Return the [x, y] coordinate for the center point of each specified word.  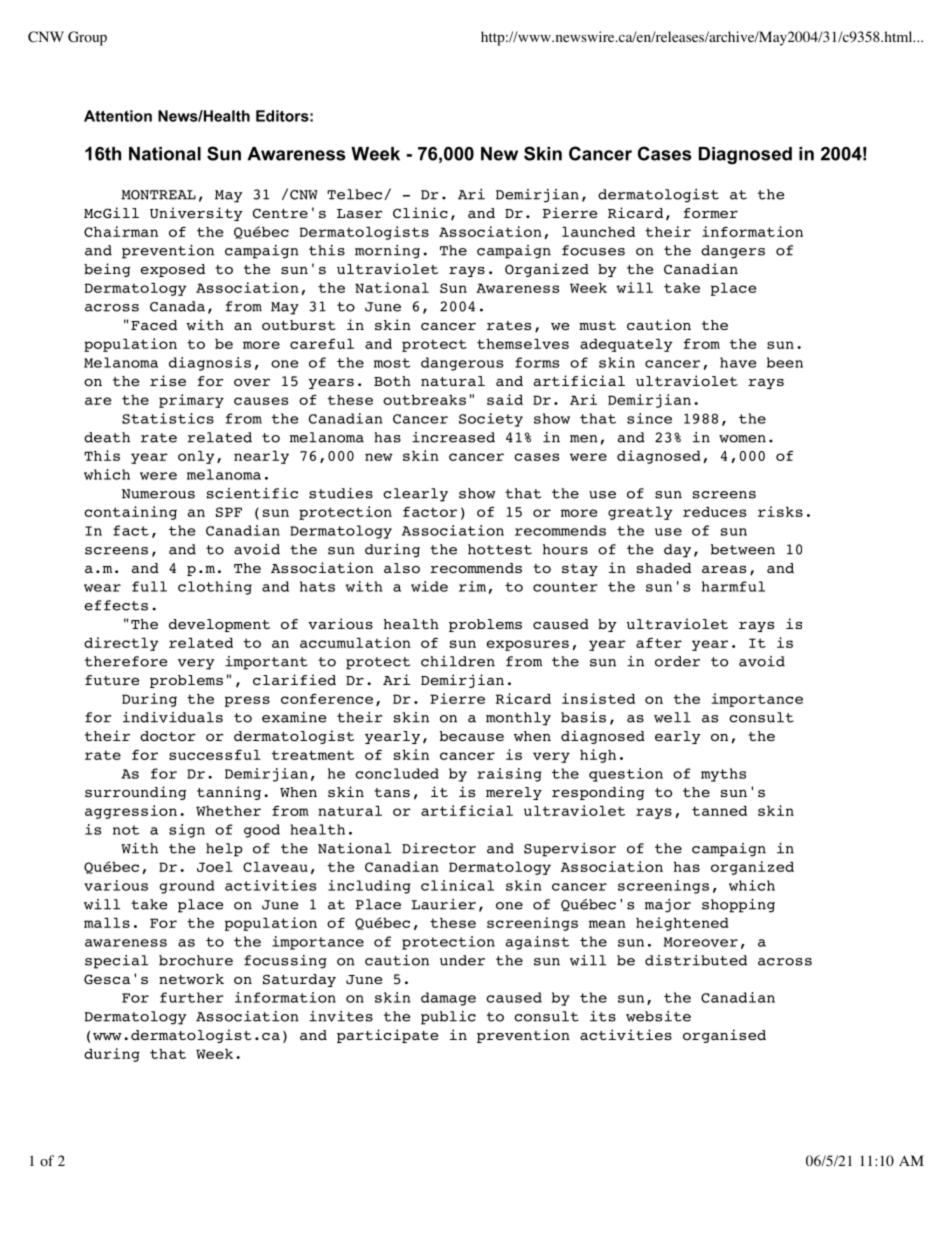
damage [448, 999]
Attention [118, 116]
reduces [714, 511]
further [192, 997]
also [402, 568]
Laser [360, 213]
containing [130, 513]
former [710, 213]
